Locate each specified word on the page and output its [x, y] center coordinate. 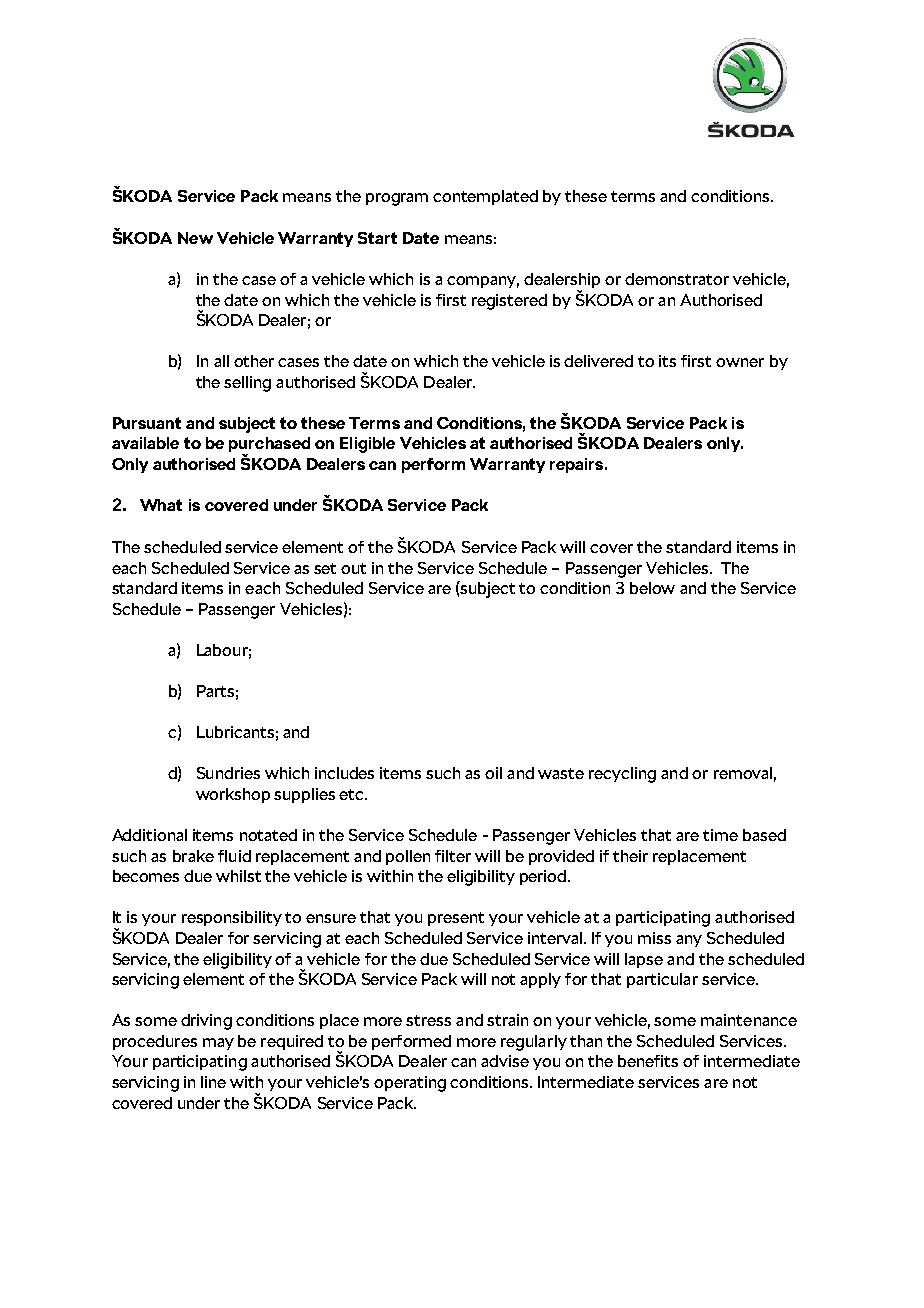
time [720, 835]
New [195, 238]
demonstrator [677, 279]
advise [505, 1061]
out [353, 568]
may [218, 1044]
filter [453, 856]
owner [740, 362]
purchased [269, 446]
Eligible [367, 445]
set [325, 568]
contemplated [485, 197]
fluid [234, 856]
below [652, 588]
